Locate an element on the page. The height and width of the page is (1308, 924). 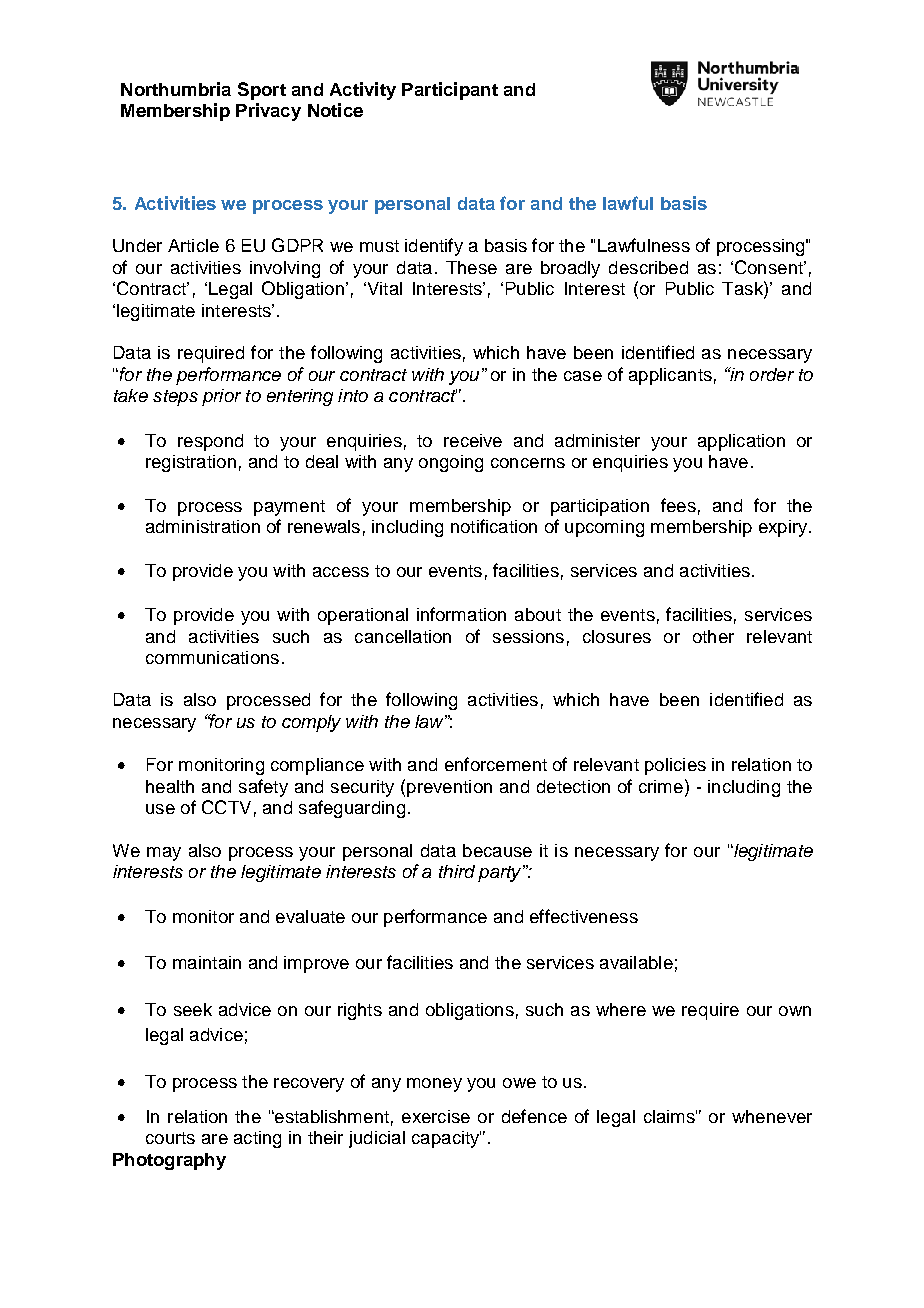
courts is located at coordinates (170, 1138).
